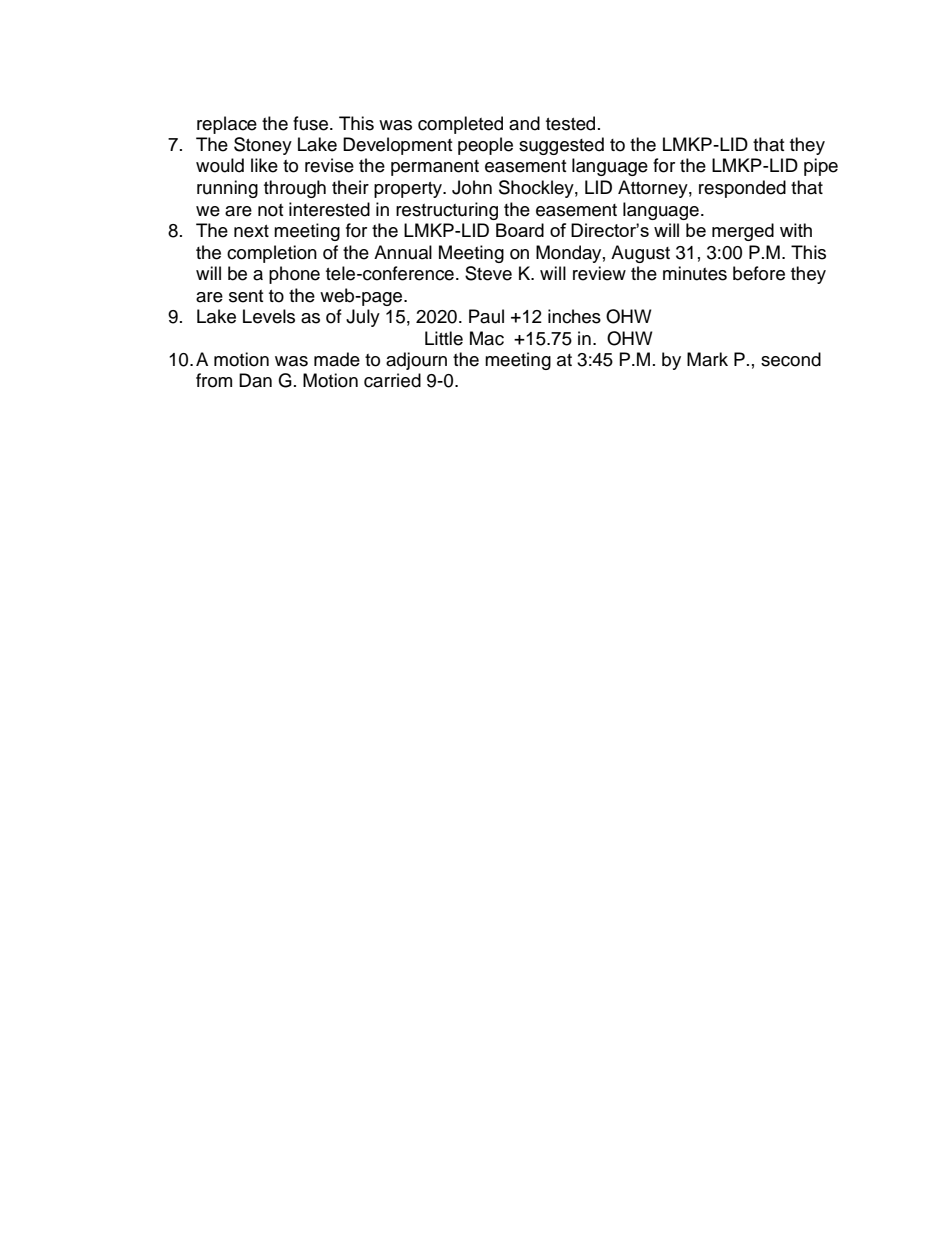  I want to click on merged, so click(743, 232).
